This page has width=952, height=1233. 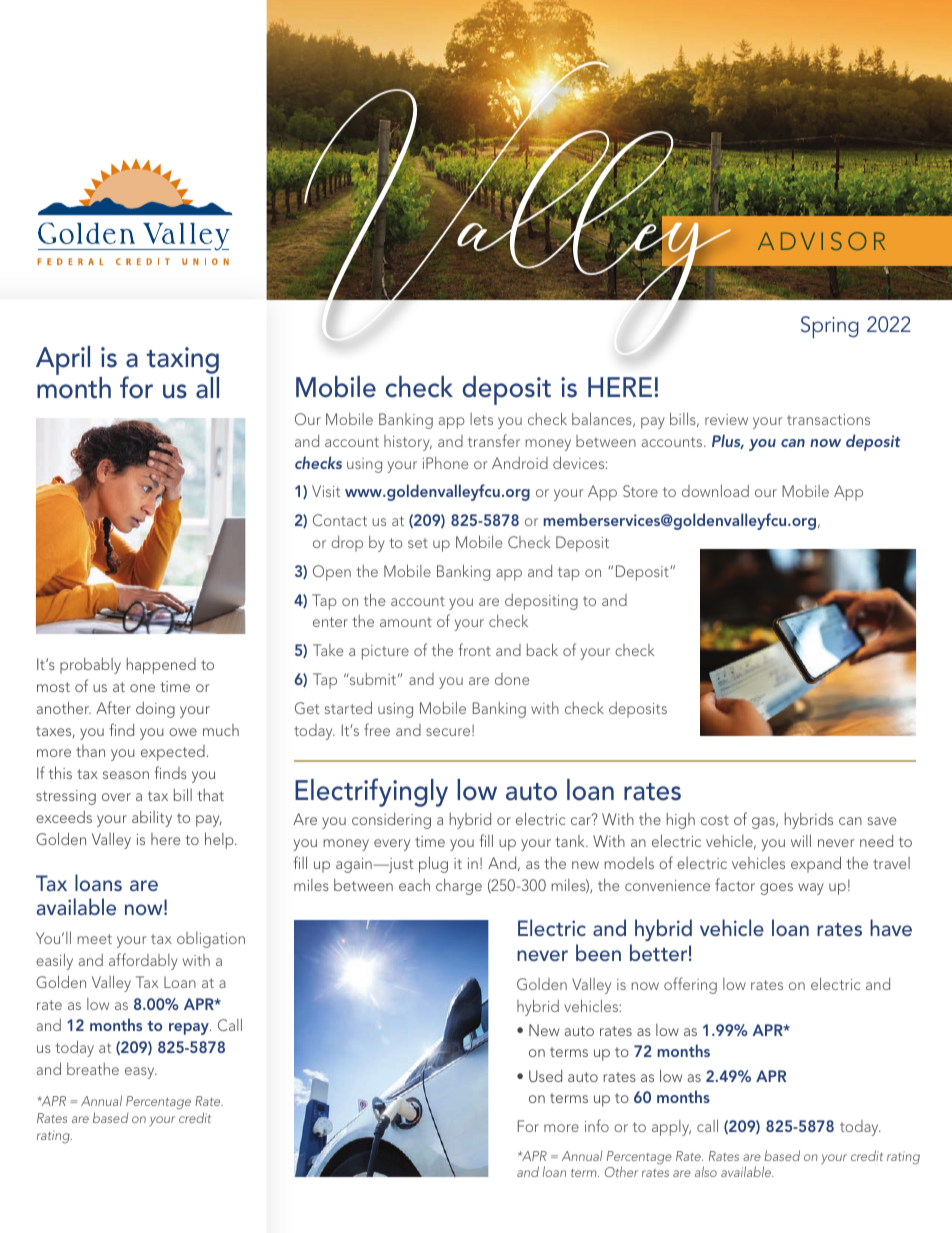 What do you see at coordinates (155, 710) in the page?
I see `doing` at bounding box center [155, 710].
